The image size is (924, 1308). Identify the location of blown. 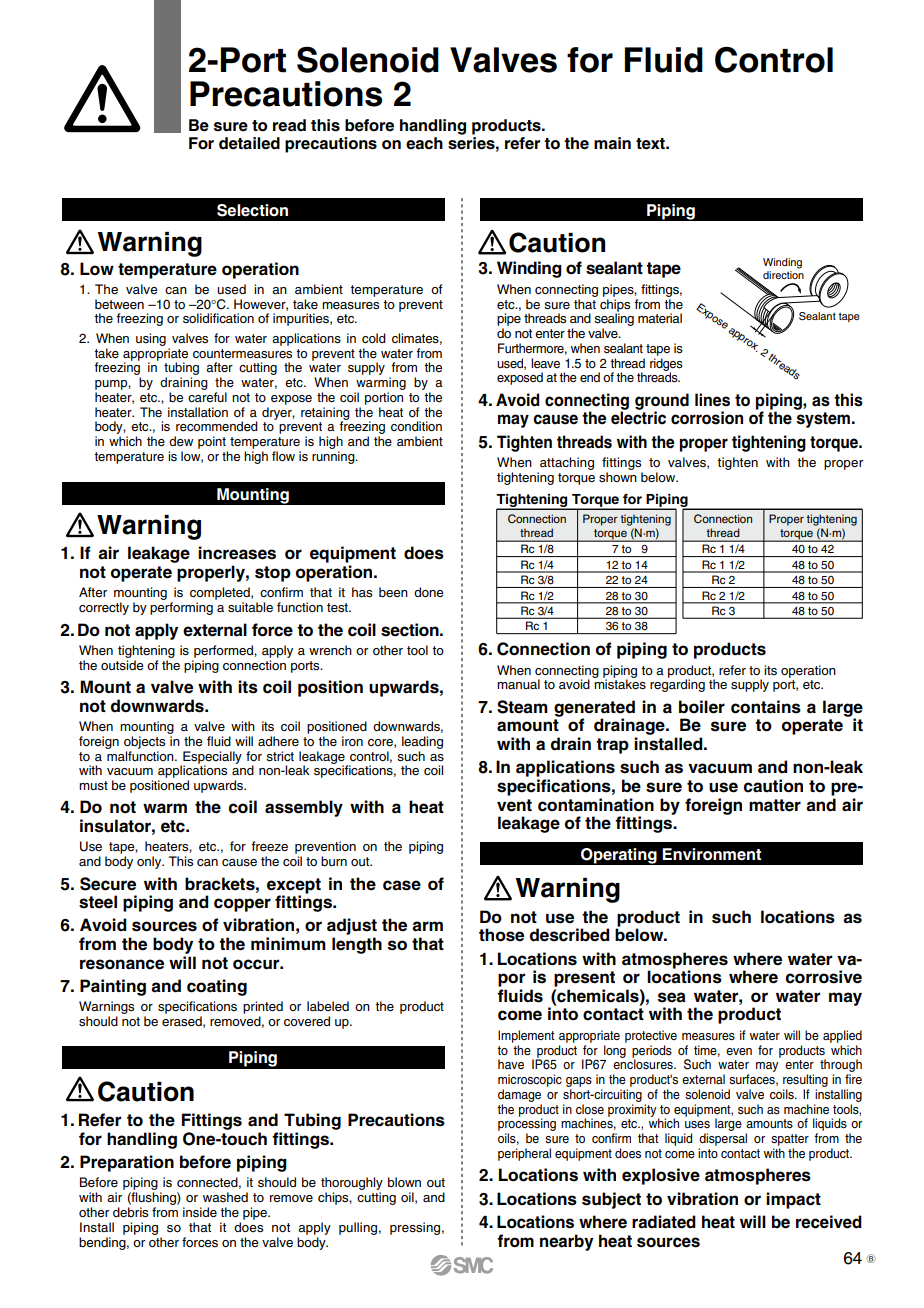
(404, 1182).
